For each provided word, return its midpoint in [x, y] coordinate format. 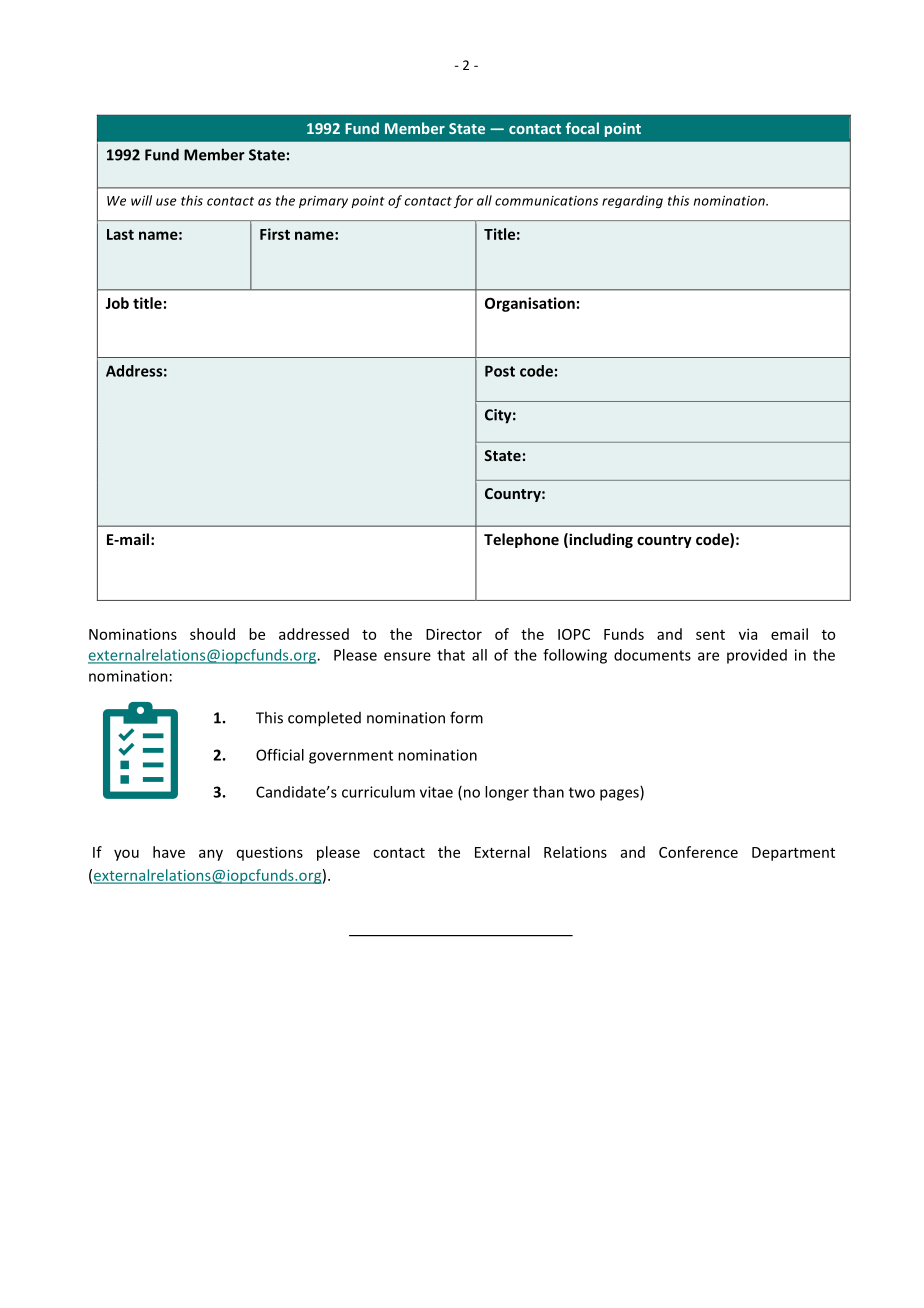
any [211, 855]
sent [710, 635]
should [212, 634]
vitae [436, 792]
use [166, 202]
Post [500, 371]
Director [454, 634]
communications [546, 201]
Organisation [530, 304]
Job [117, 303]
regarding [632, 201]
